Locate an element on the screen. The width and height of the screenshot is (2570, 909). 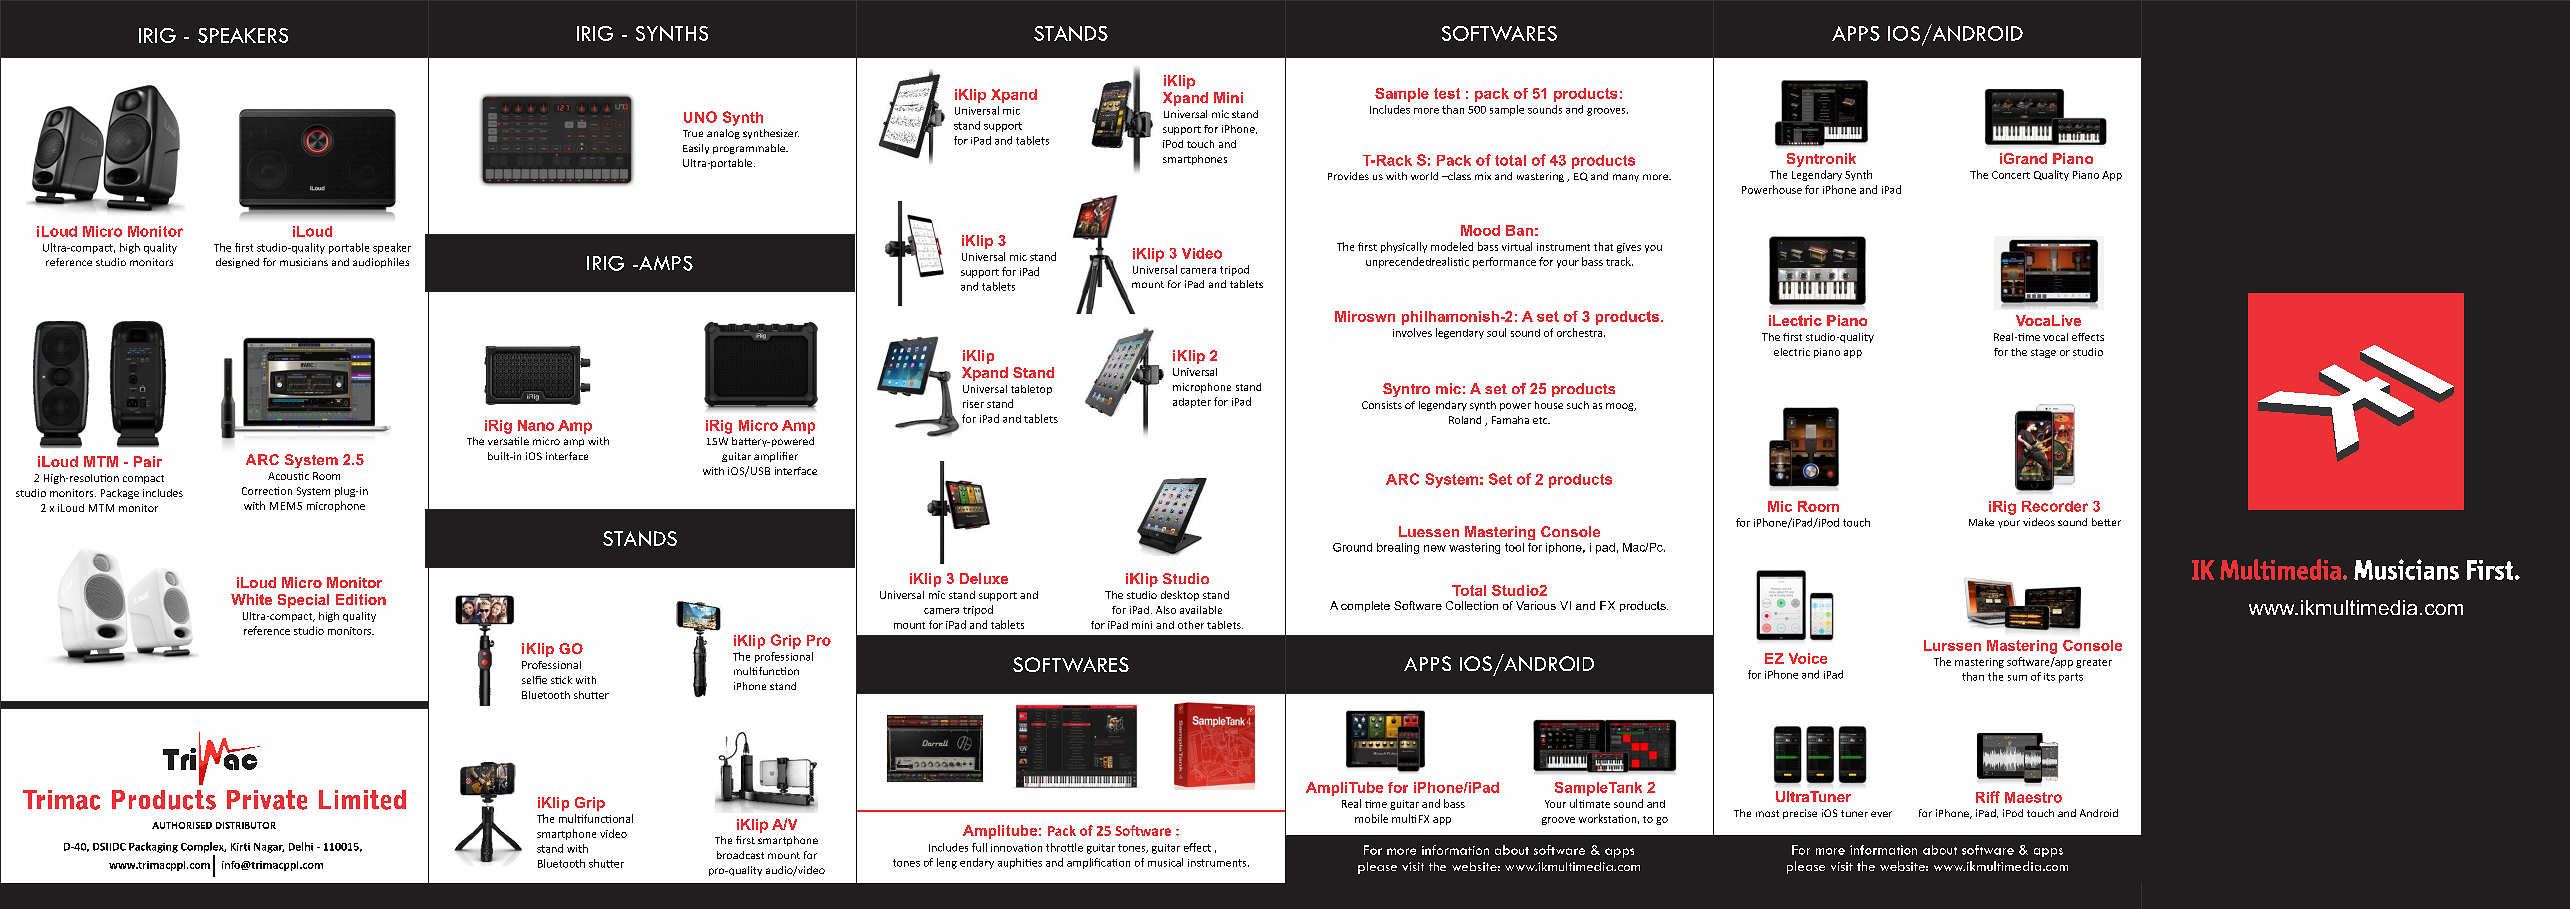
Concert is located at coordinates (2011, 175).
